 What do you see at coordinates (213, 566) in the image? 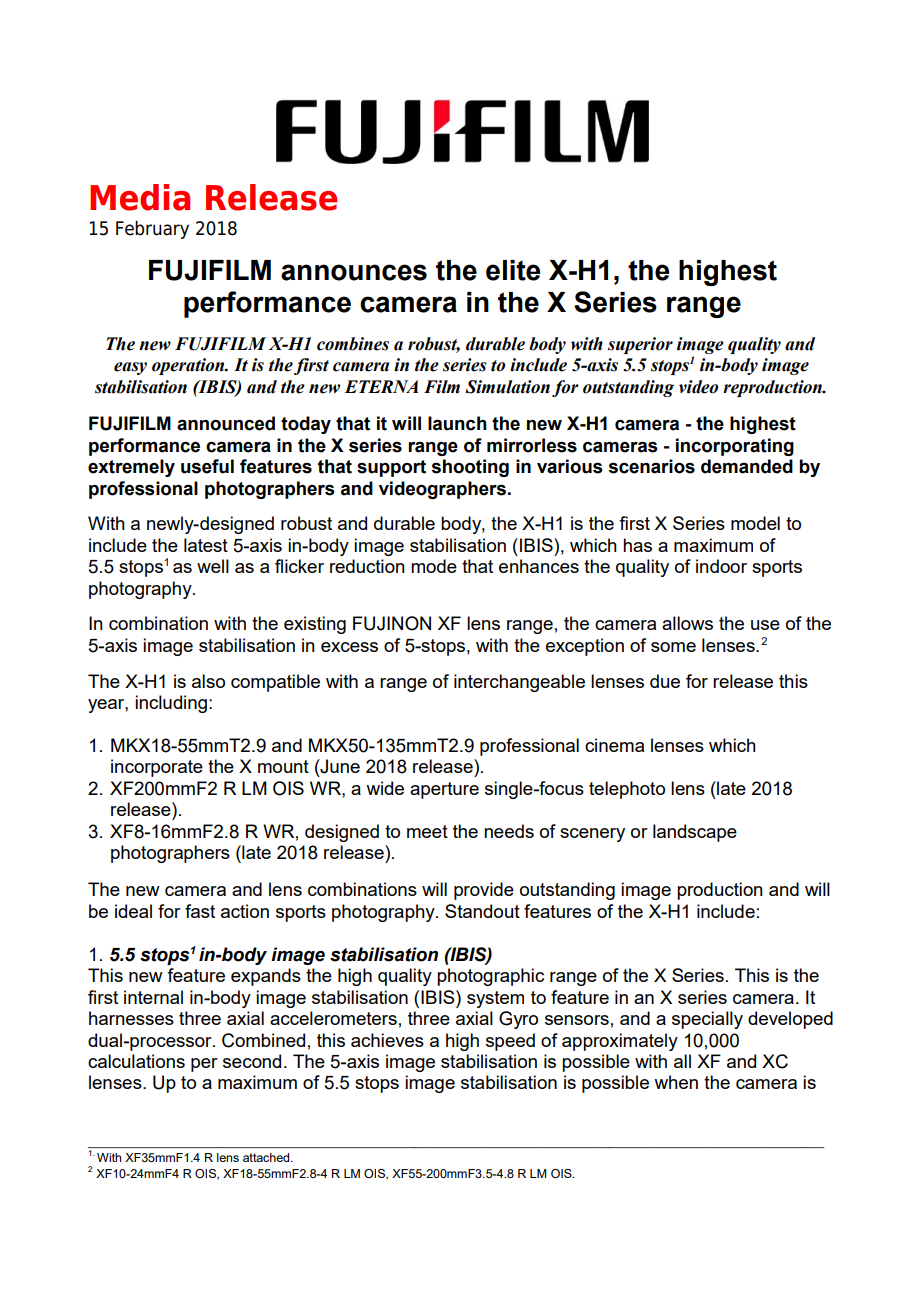
I see `well` at bounding box center [213, 566].
